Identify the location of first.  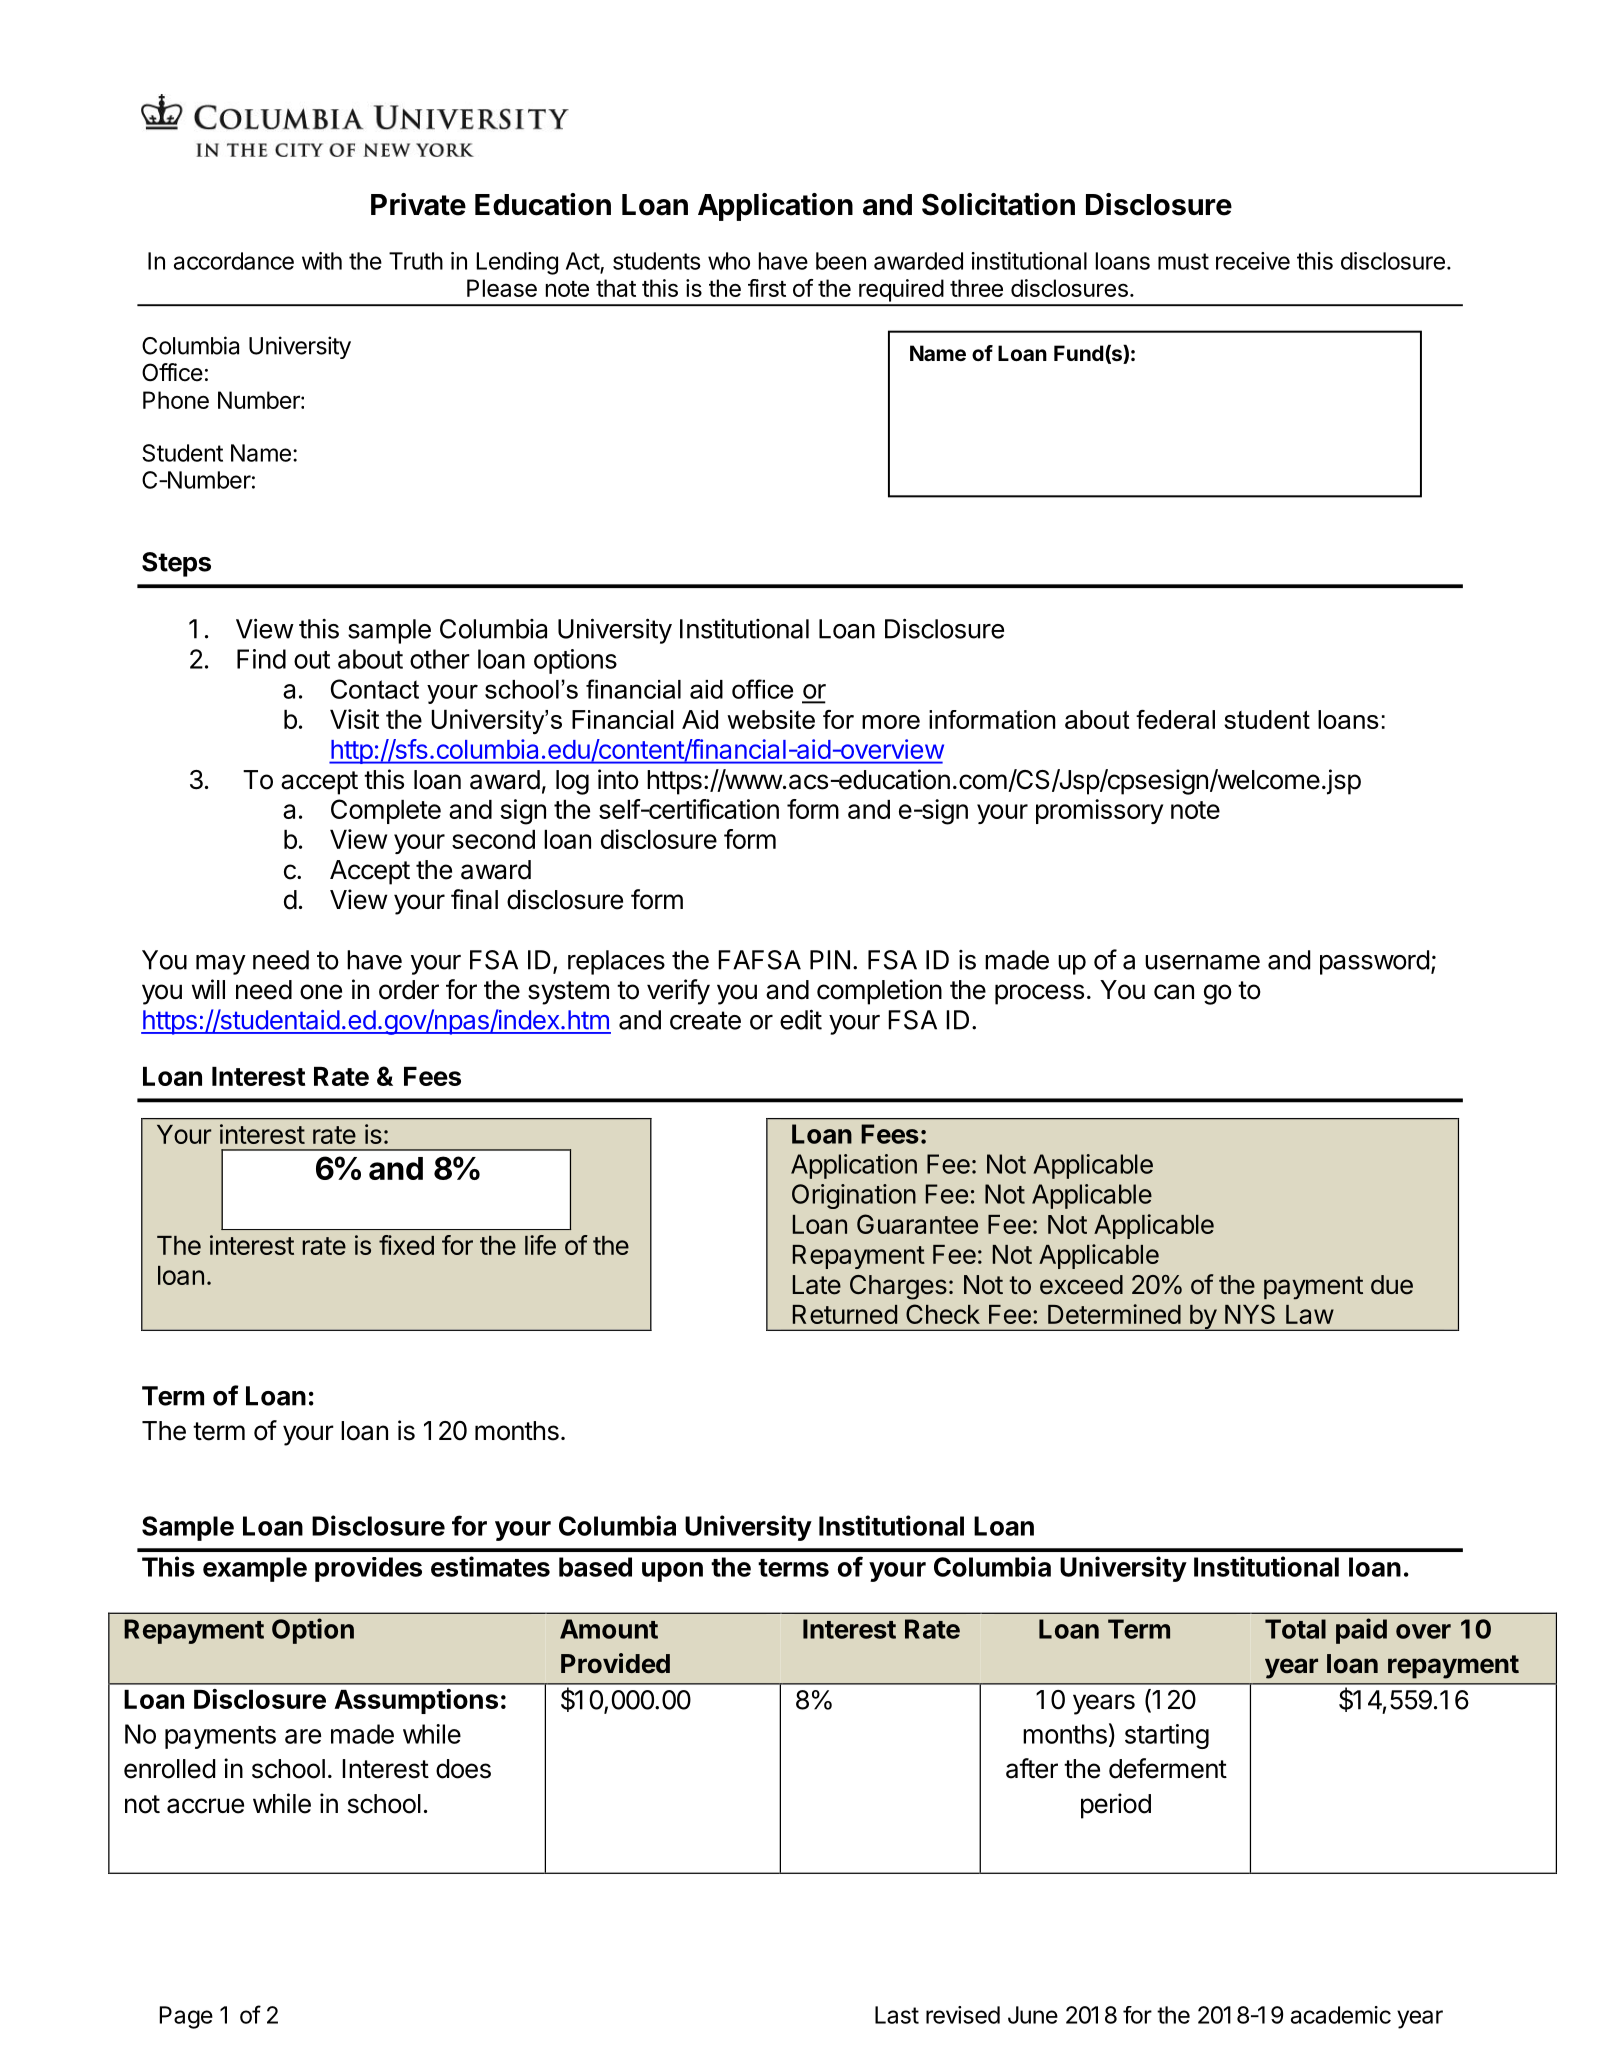
(767, 288).
